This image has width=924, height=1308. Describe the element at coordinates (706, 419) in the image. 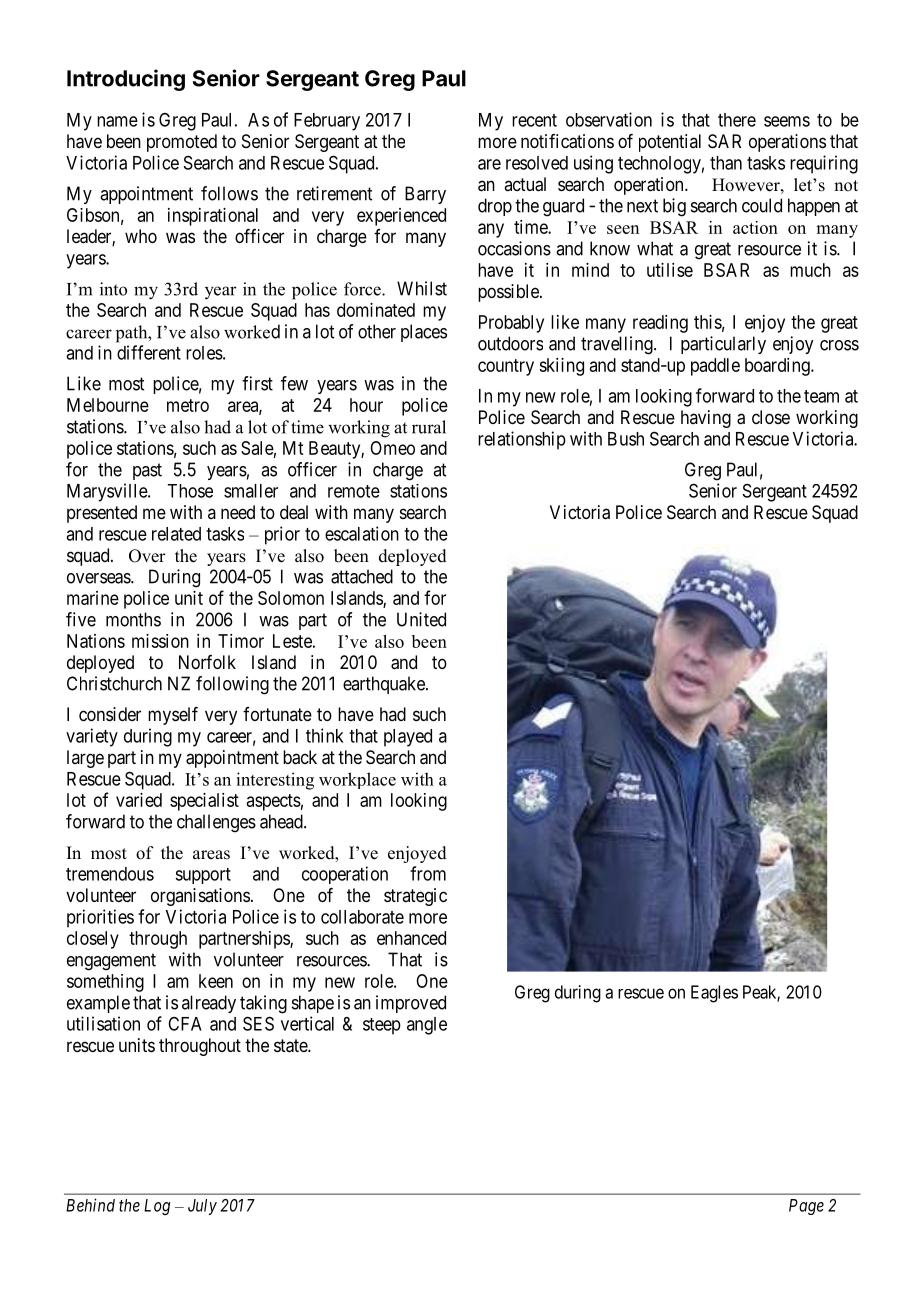

I see `having` at that location.
